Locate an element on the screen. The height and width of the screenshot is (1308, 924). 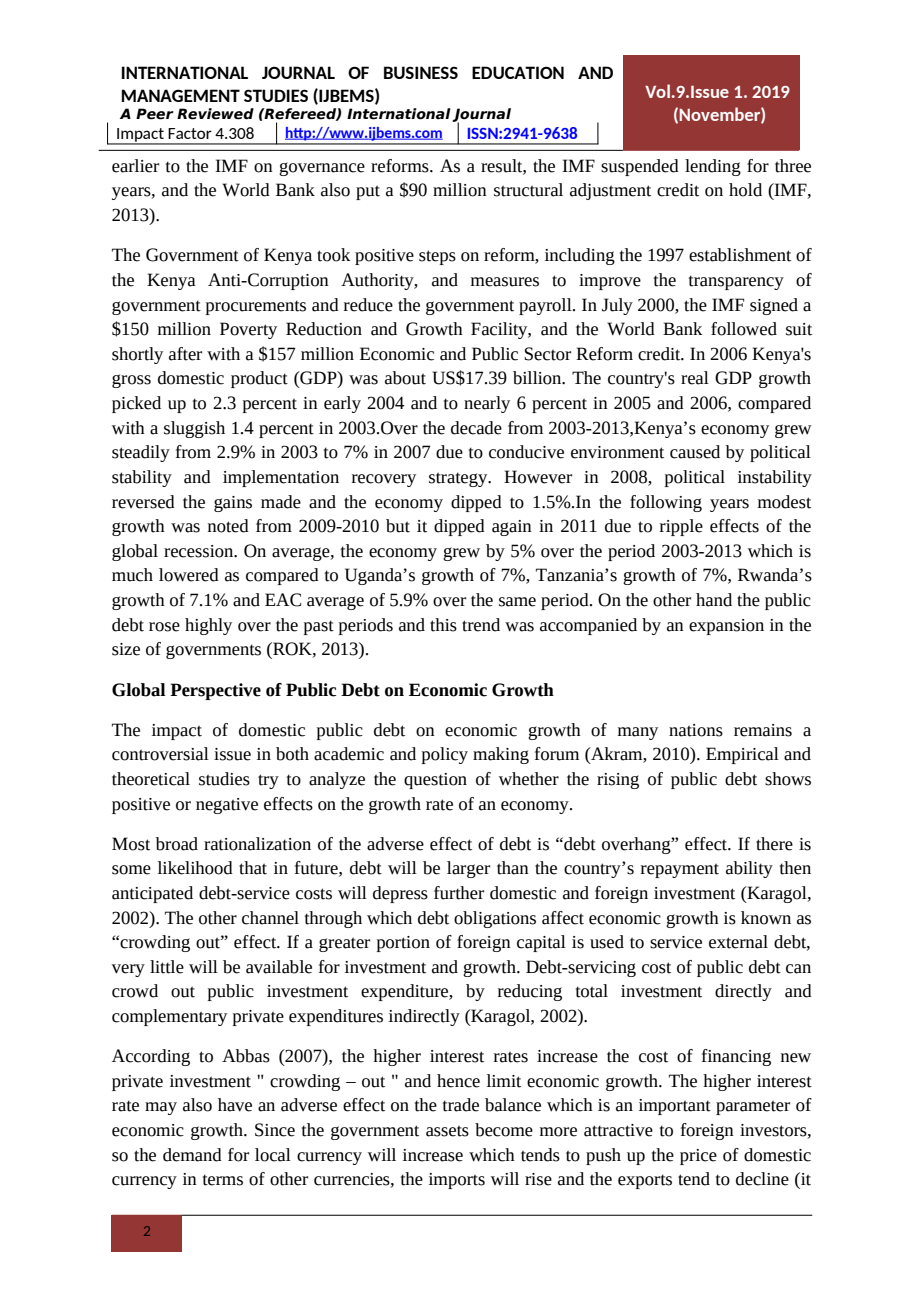
Reviewed is located at coordinates (215, 114).
